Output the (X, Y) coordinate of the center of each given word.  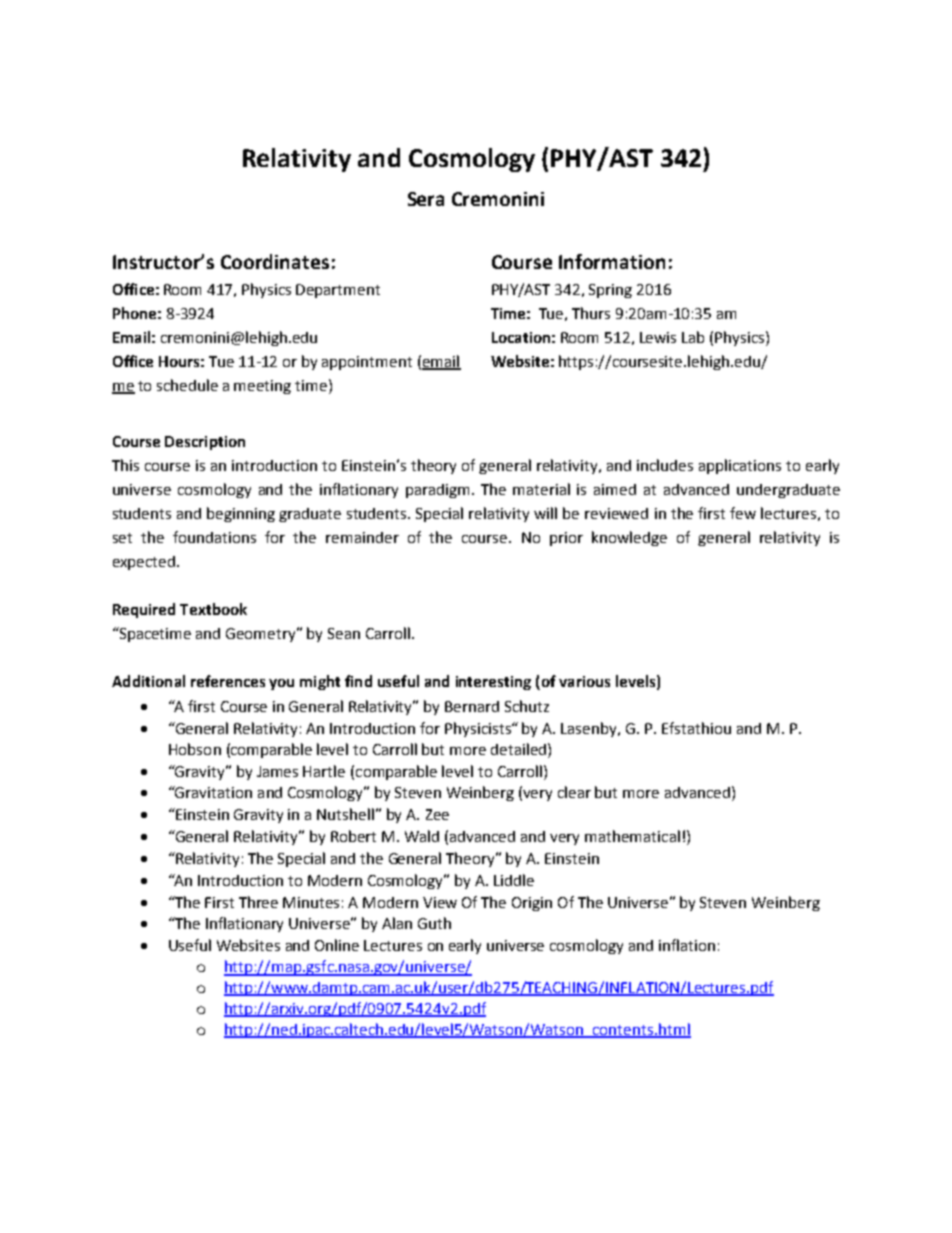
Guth (434, 923)
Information (612, 261)
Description (205, 443)
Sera (426, 199)
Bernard (472, 706)
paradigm (437, 491)
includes (665, 465)
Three (258, 902)
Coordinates (275, 261)
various (584, 681)
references (228, 681)
